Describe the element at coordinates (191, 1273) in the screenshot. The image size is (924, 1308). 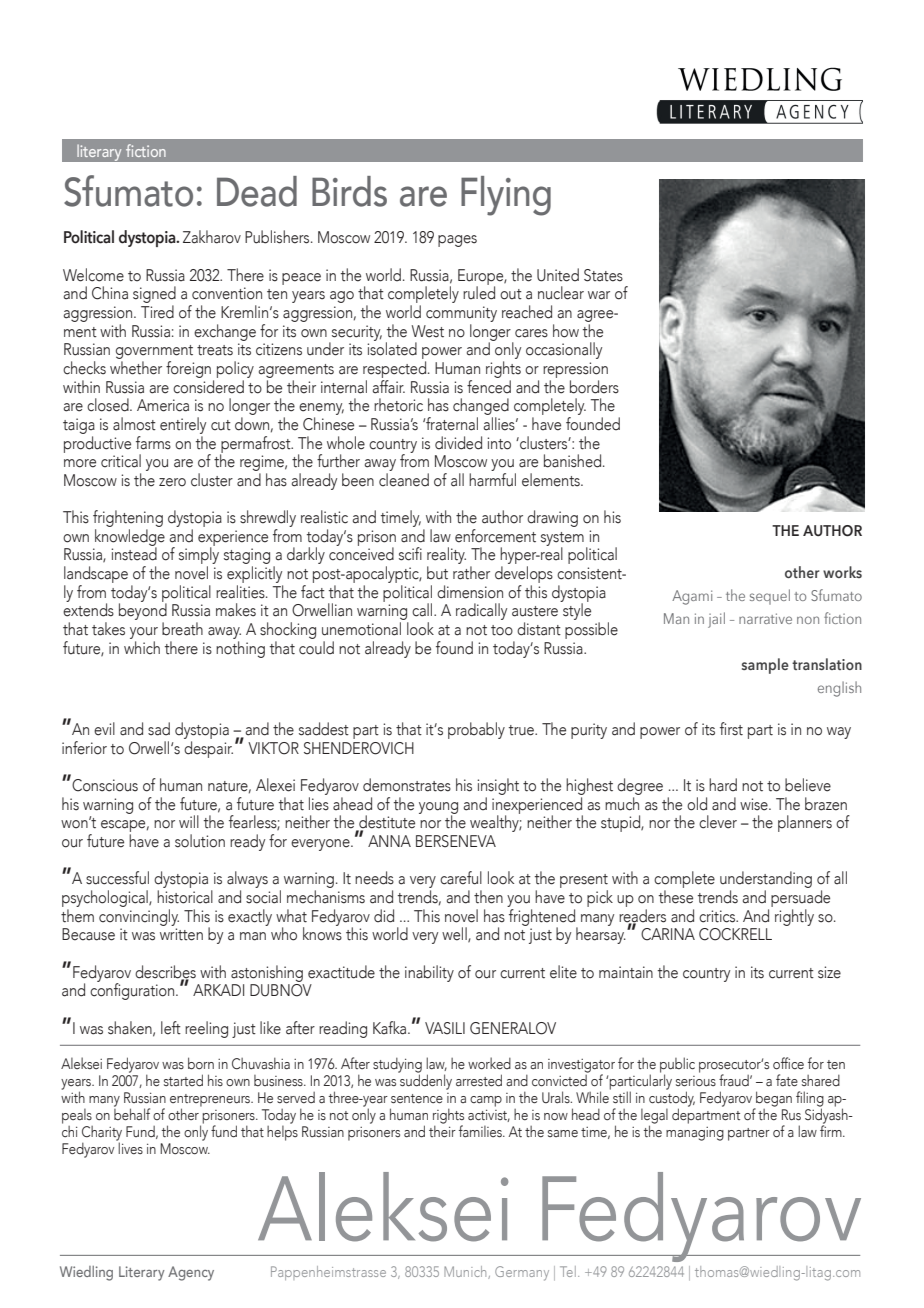
I see `Agency` at that location.
